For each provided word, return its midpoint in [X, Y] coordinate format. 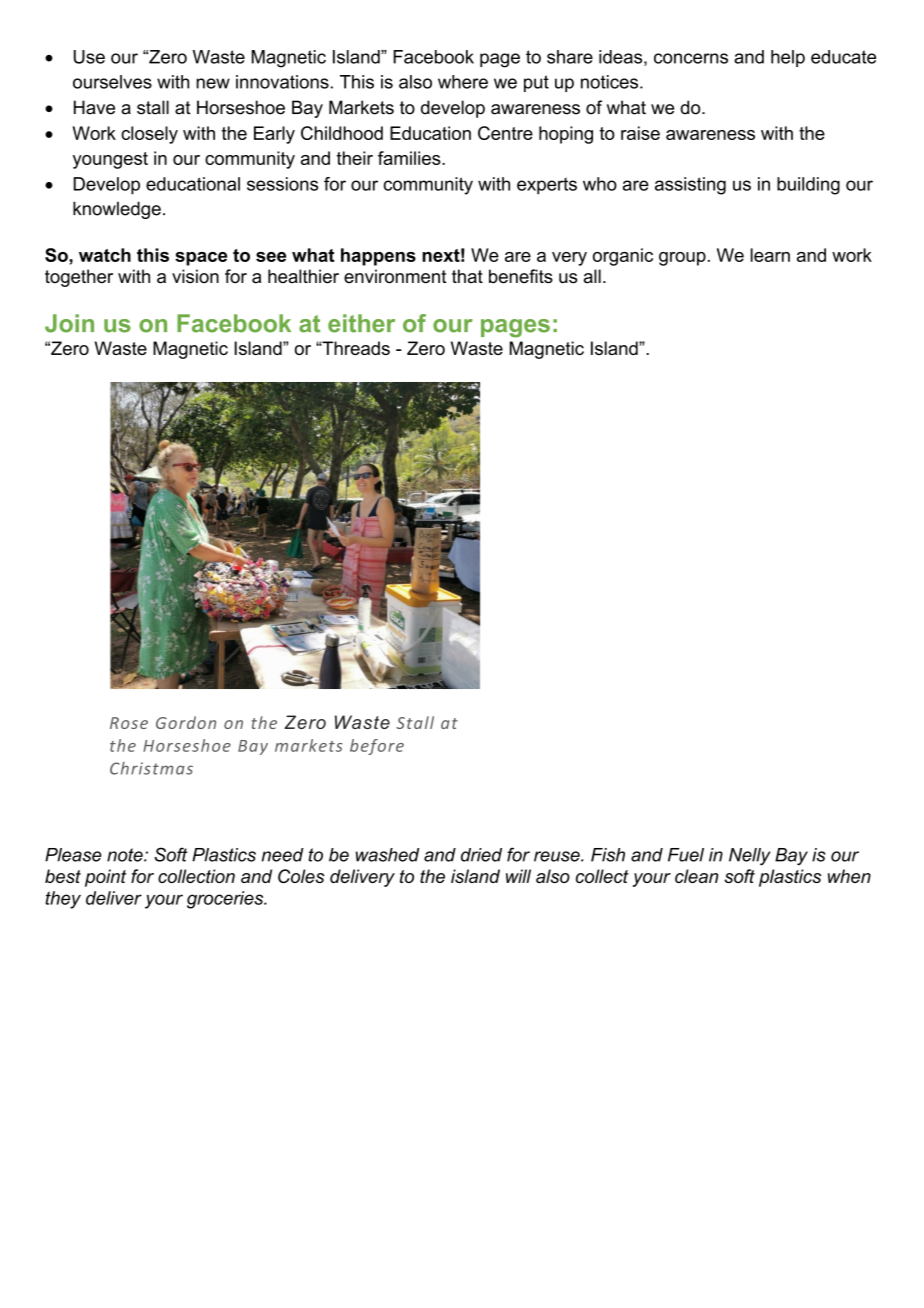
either [361, 323]
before [377, 747]
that [467, 276]
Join [69, 323]
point [105, 878]
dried [481, 855]
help [788, 58]
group [682, 259]
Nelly [750, 857]
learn [770, 255]
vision [195, 276]
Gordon [186, 722]
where [463, 82]
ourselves [112, 82]
